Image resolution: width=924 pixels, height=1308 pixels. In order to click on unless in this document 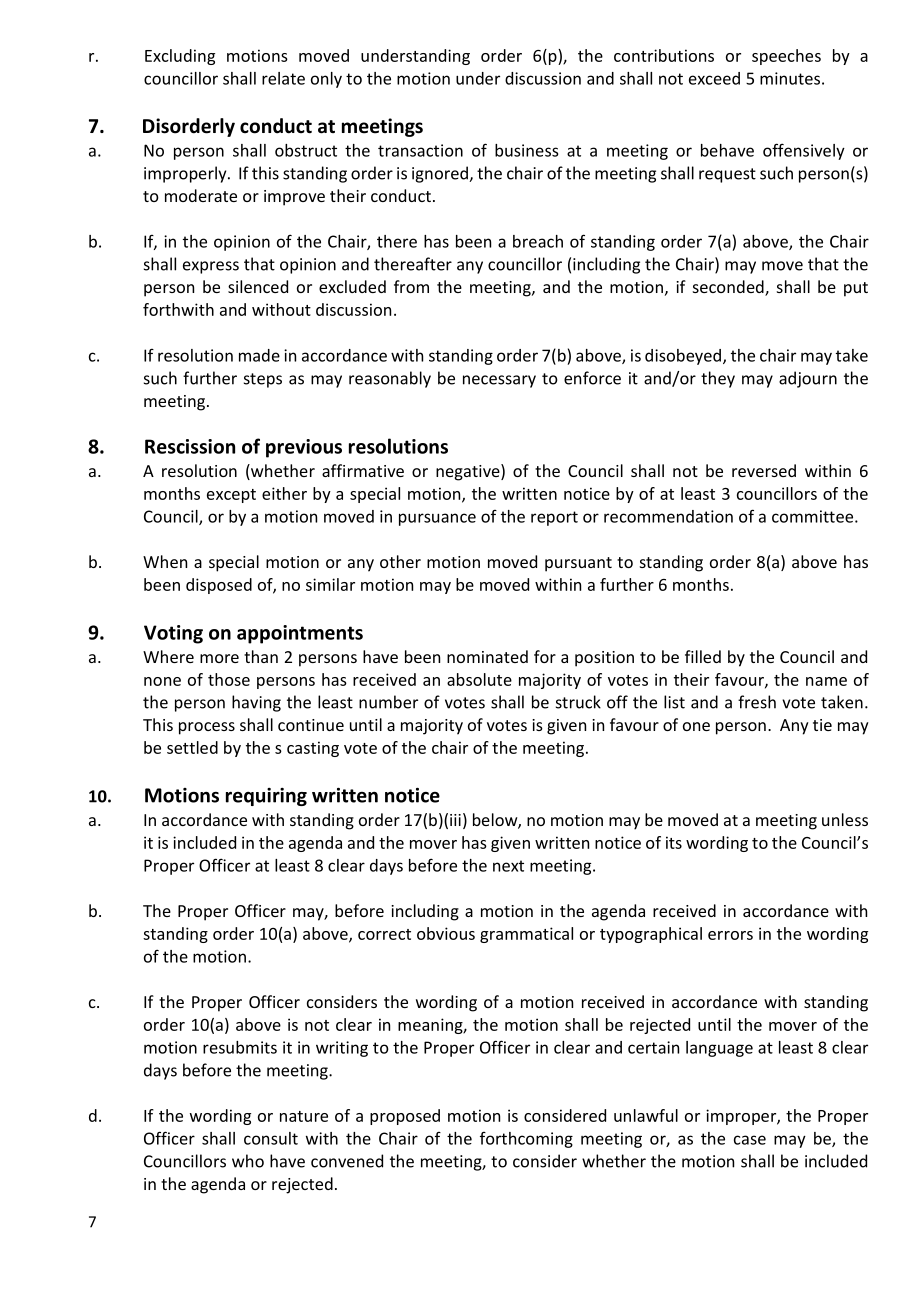, I will do `click(845, 819)`.
